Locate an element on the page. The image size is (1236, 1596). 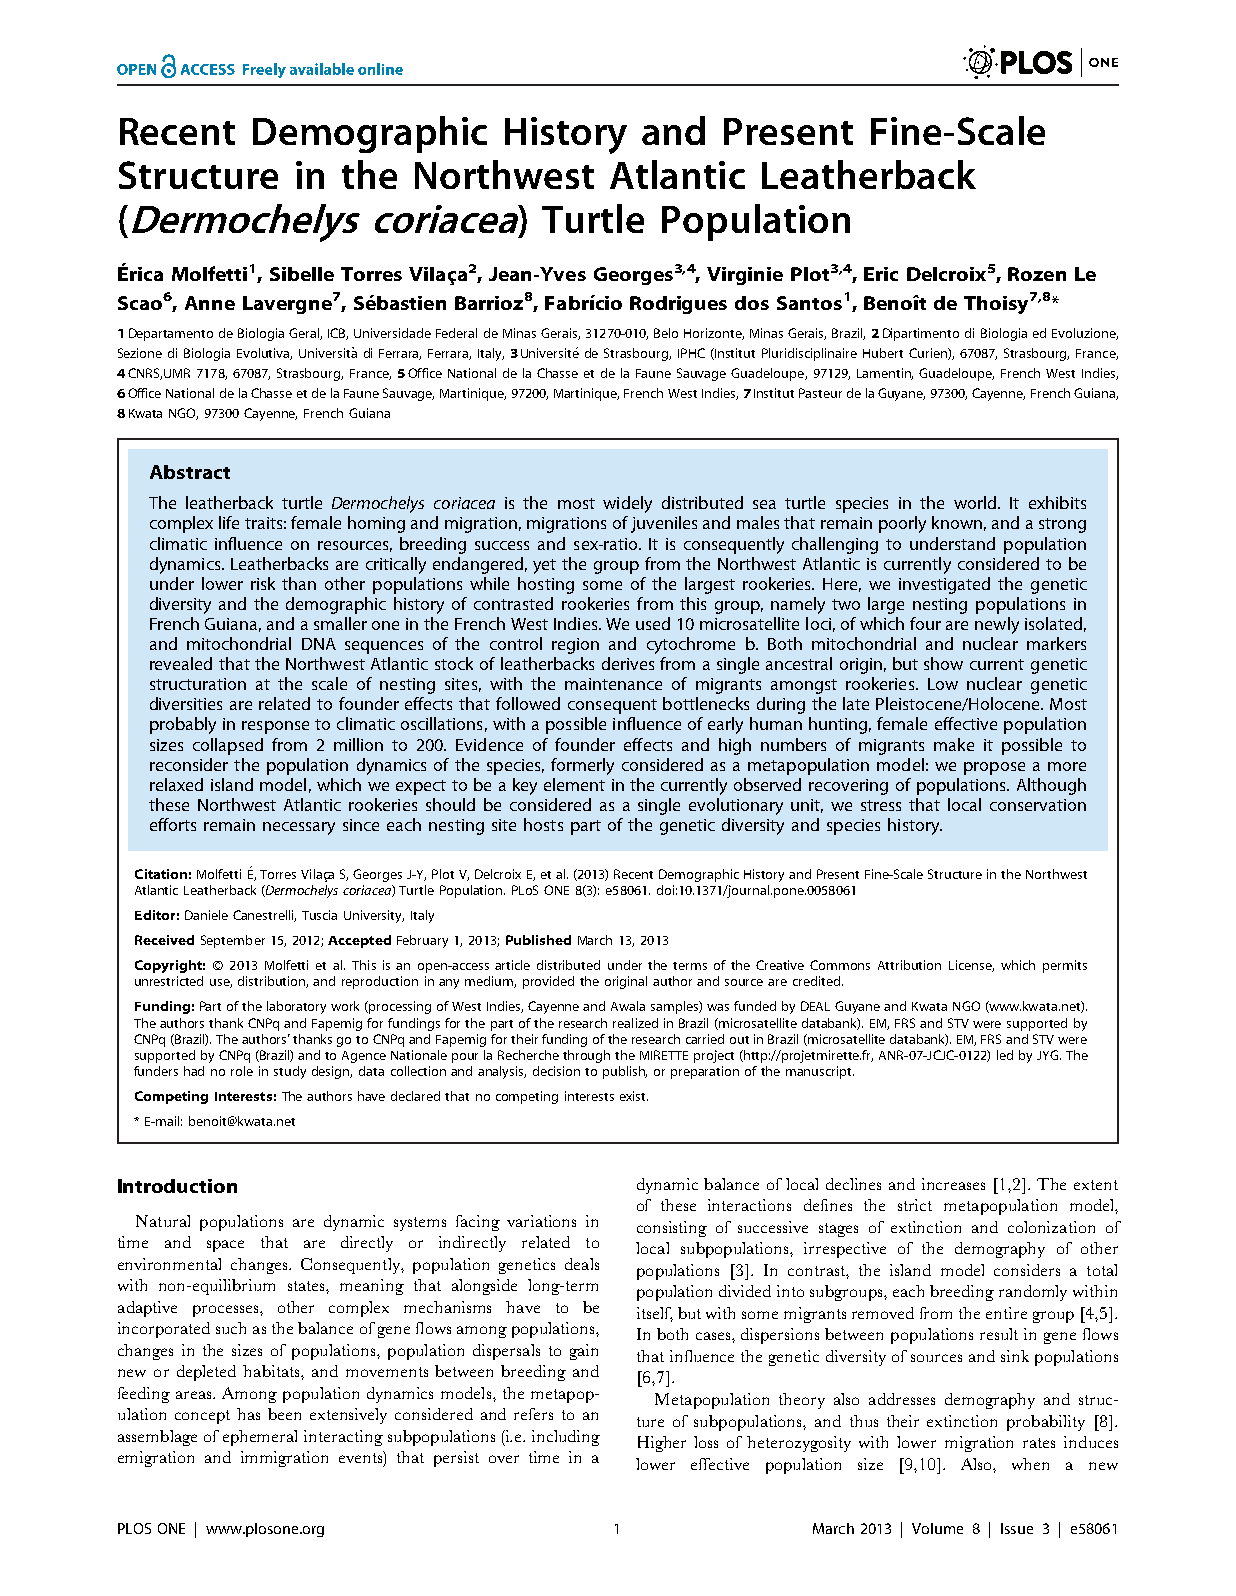
Rodrigues is located at coordinates (678, 305).
